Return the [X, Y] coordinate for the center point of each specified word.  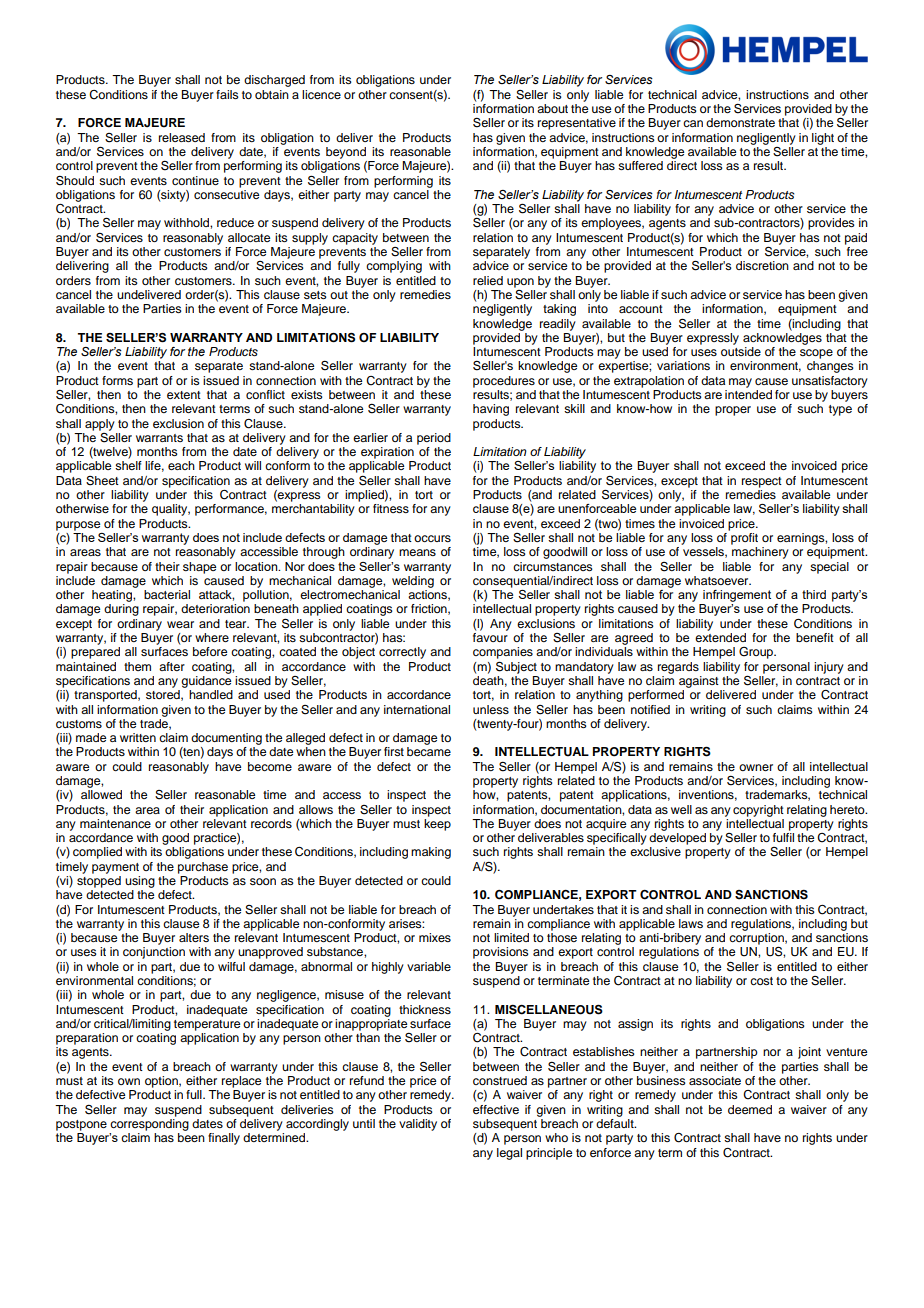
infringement [737, 596]
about [552, 108]
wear [180, 624]
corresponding [149, 1125]
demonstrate [740, 122]
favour [490, 636]
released [182, 137]
